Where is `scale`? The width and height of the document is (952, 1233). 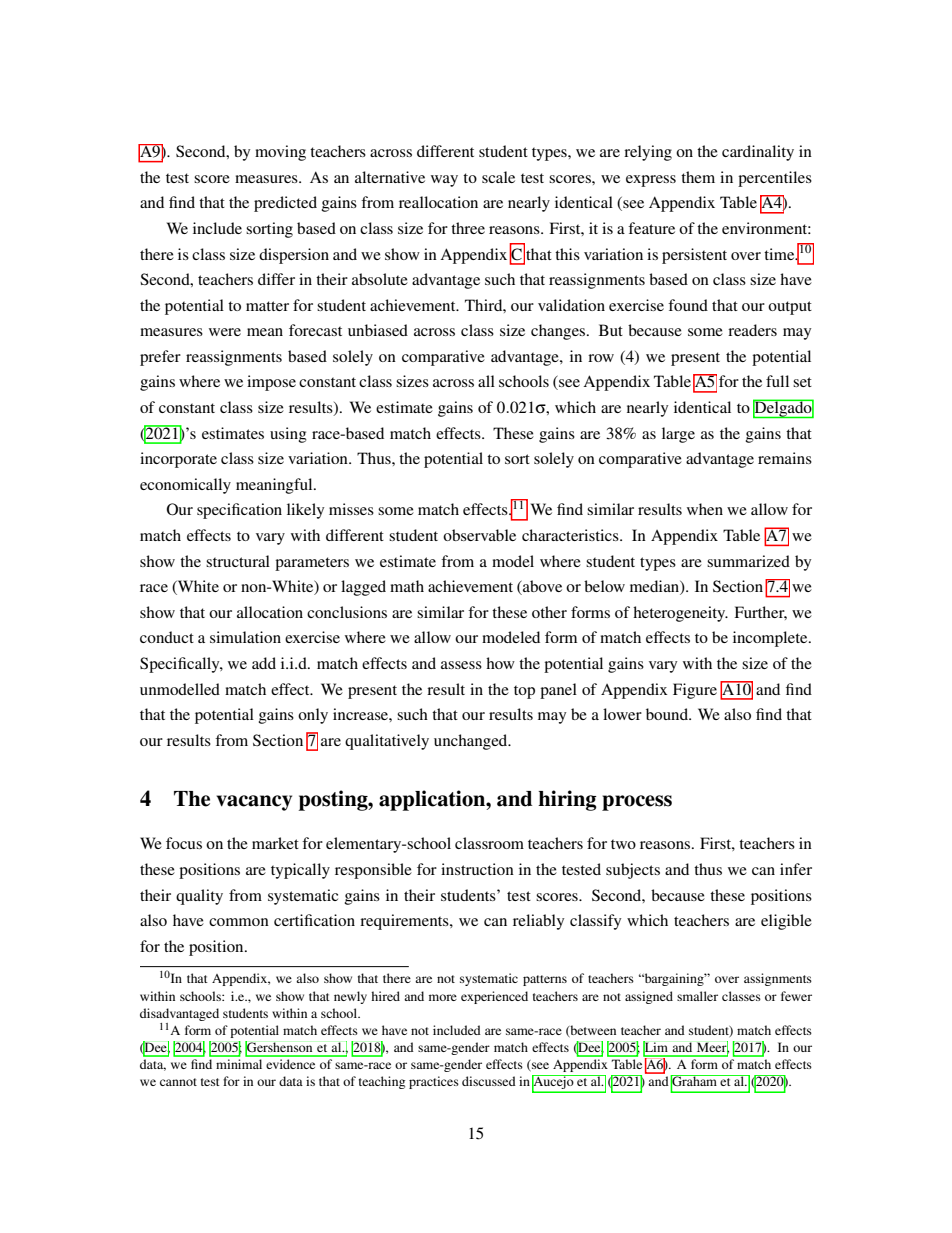
scale is located at coordinates (498, 177).
